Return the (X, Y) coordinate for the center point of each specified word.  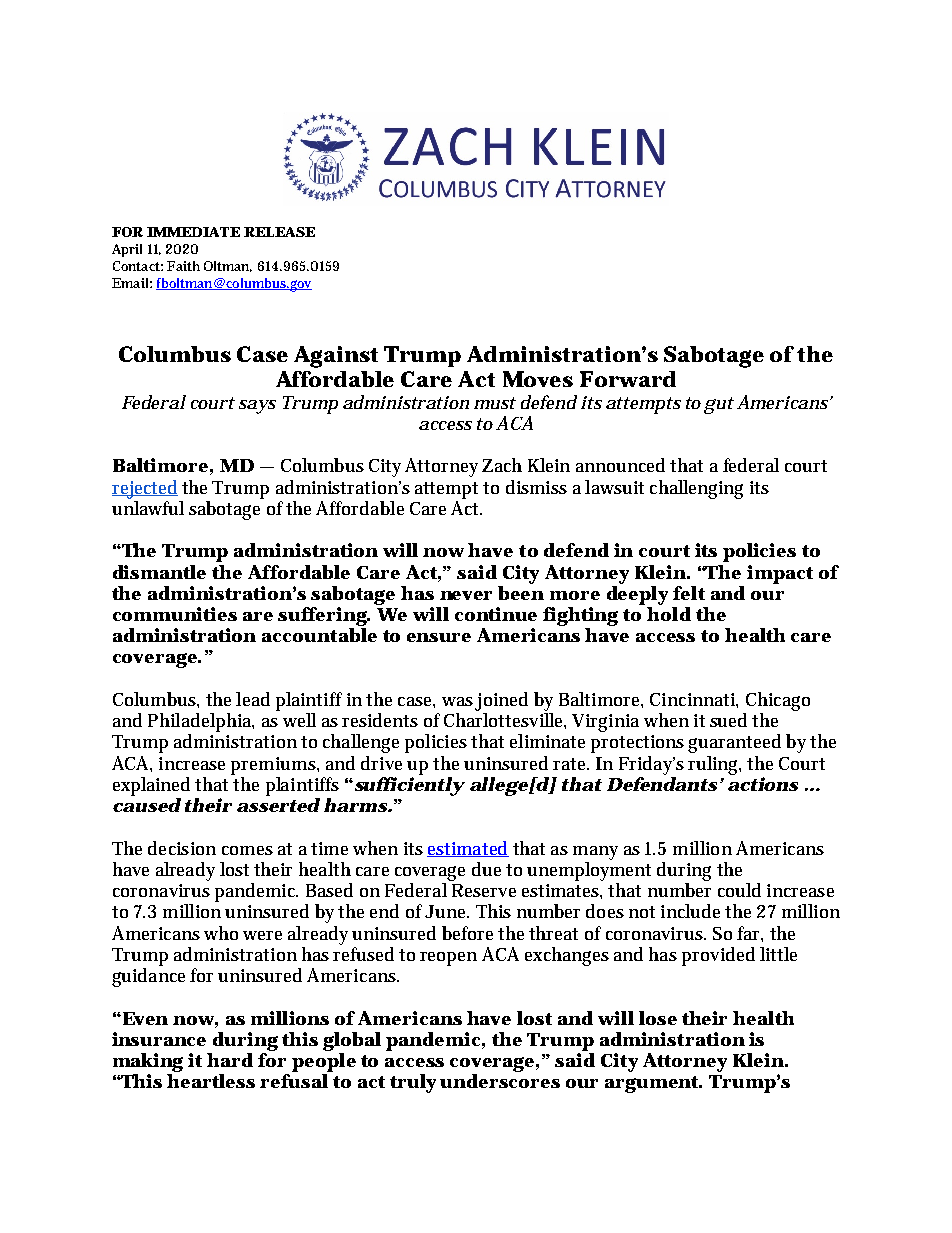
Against (336, 357)
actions (763, 784)
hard (230, 1060)
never (466, 595)
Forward (628, 379)
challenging (696, 489)
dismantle (159, 572)
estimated (468, 849)
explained (151, 786)
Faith (183, 266)
